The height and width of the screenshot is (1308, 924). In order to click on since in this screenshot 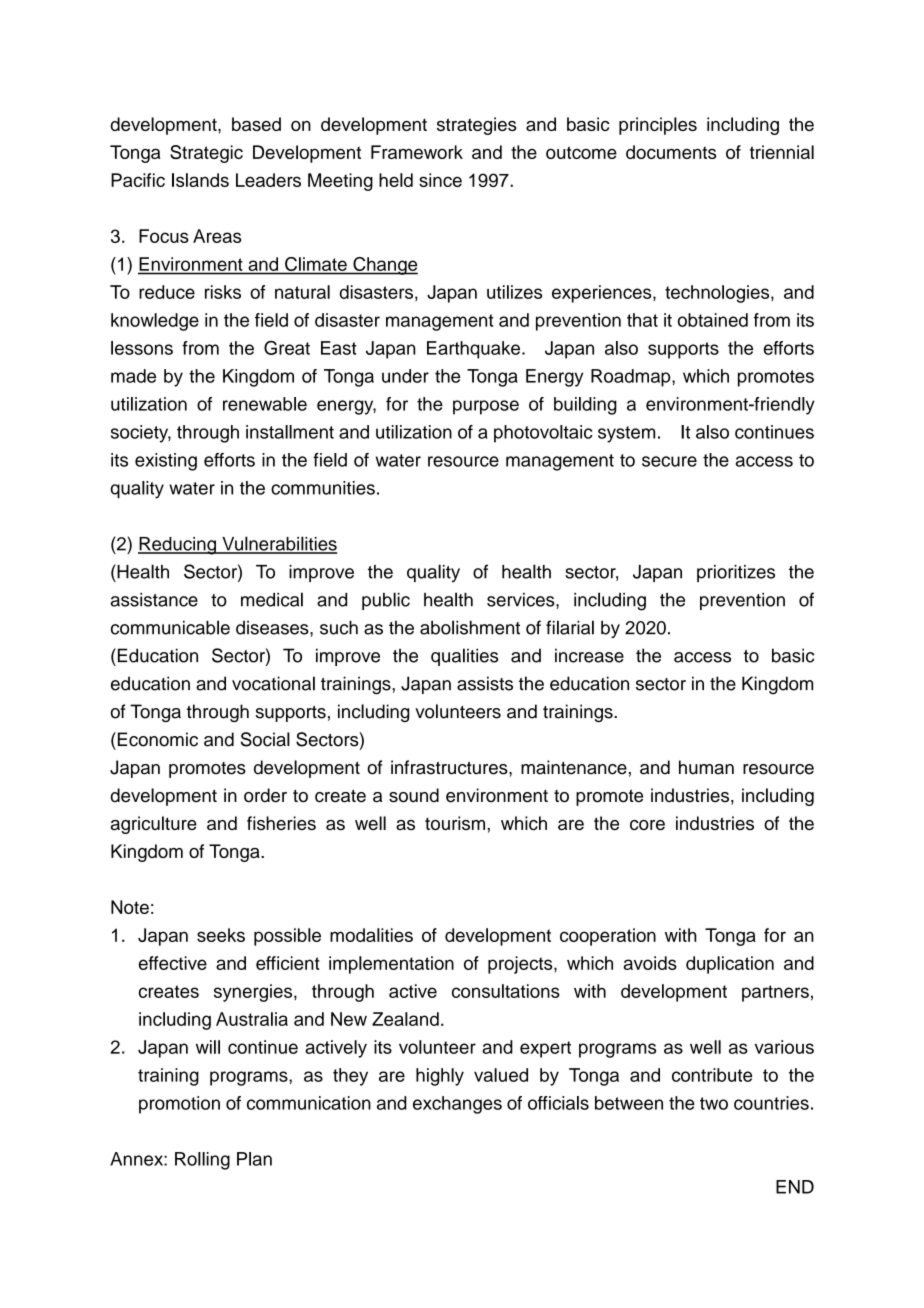, I will do `click(440, 180)`.
